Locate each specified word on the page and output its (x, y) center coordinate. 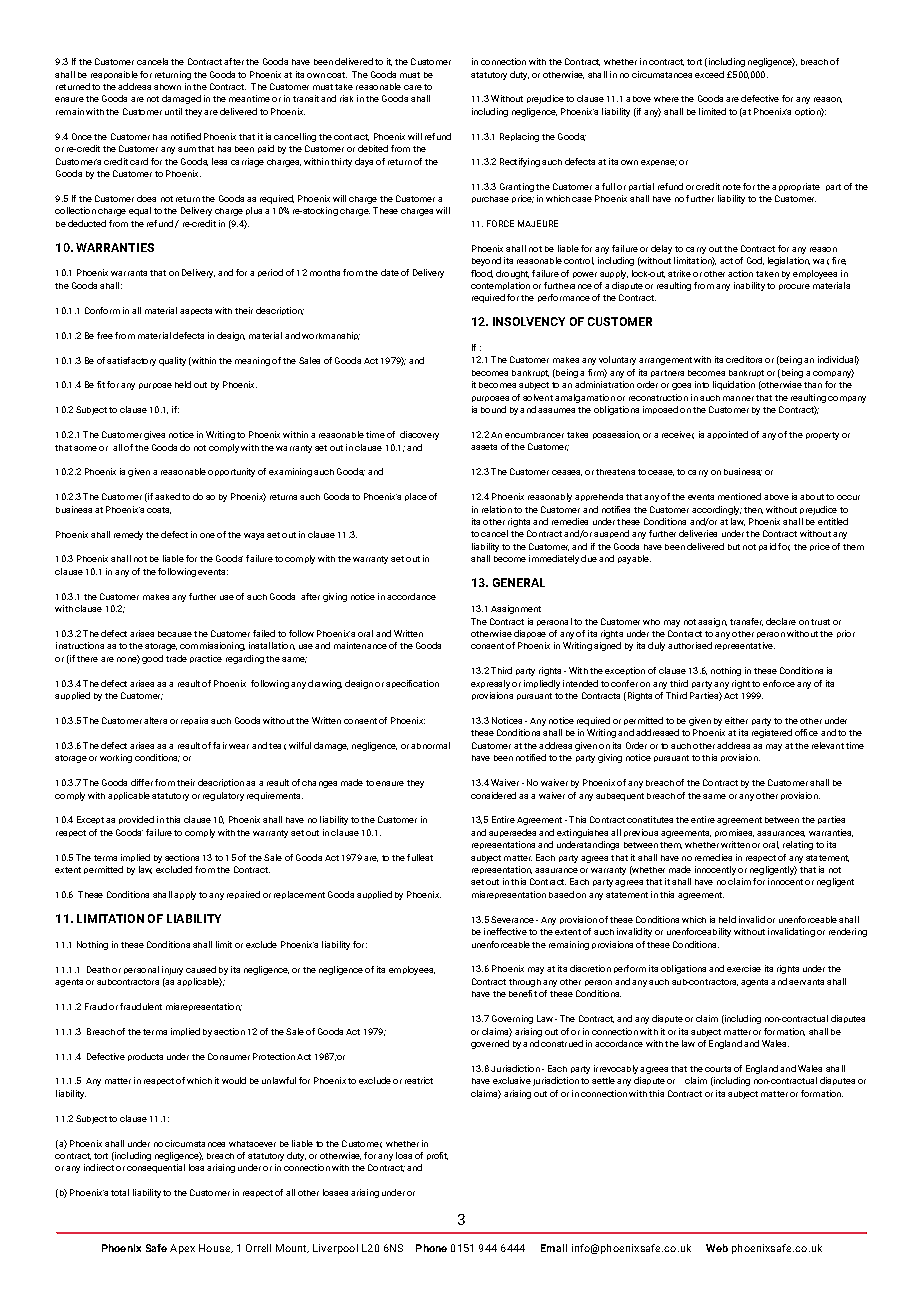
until (173, 111)
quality (172, 361)
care (413, 87)
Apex (182, 1249)
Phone (431, 1248)
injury (172, 970)
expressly (490, 684)
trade (176, 658)
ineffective (505, 931)
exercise (744, 968)
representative (745, 646)
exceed (709, 74)
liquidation (734, 385)
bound (493, 409)
